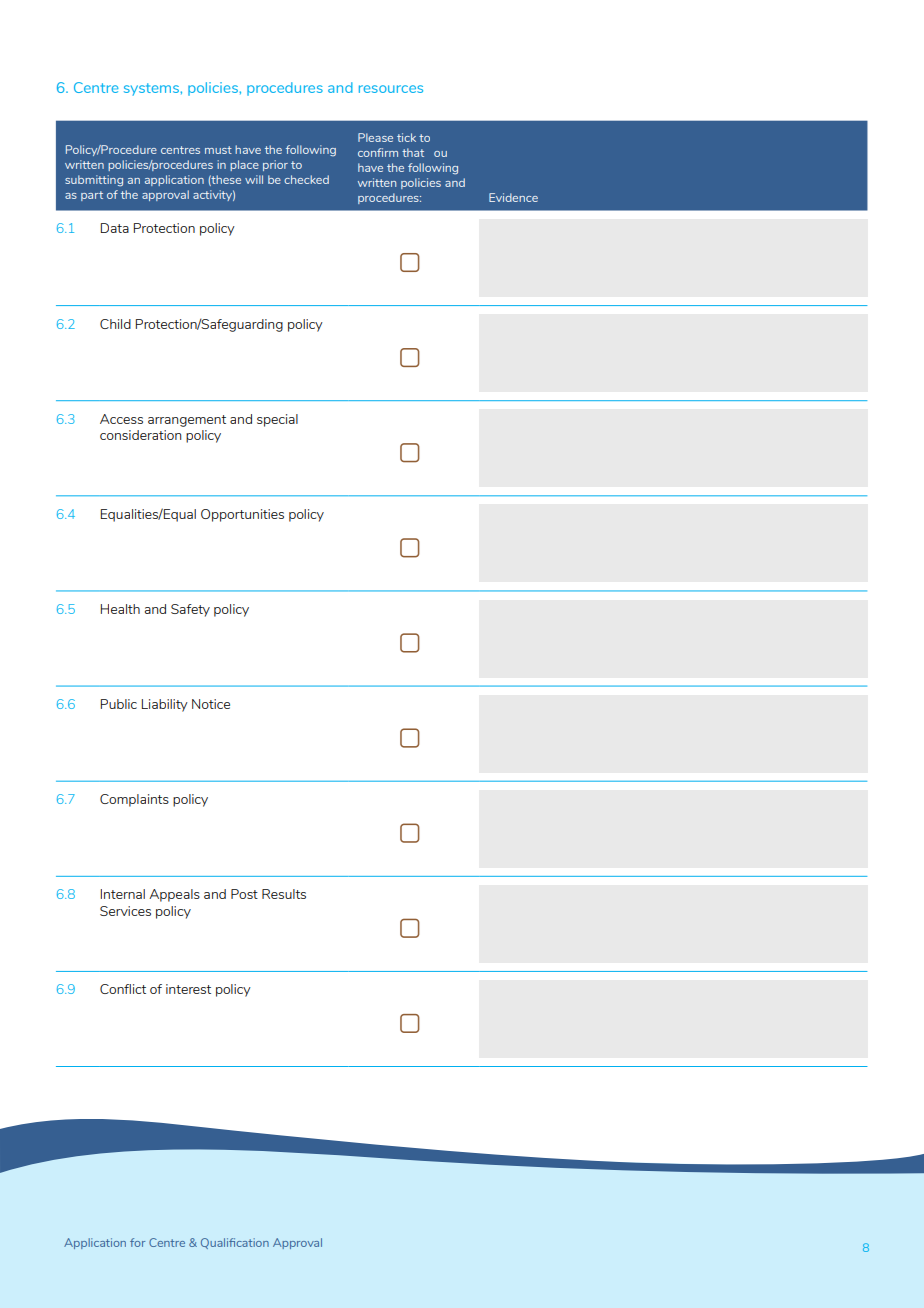 This screenshot has height=1308, width=924. Describe the element at coordinates (413, 152) in the screenshot. I see `that` at that location.
